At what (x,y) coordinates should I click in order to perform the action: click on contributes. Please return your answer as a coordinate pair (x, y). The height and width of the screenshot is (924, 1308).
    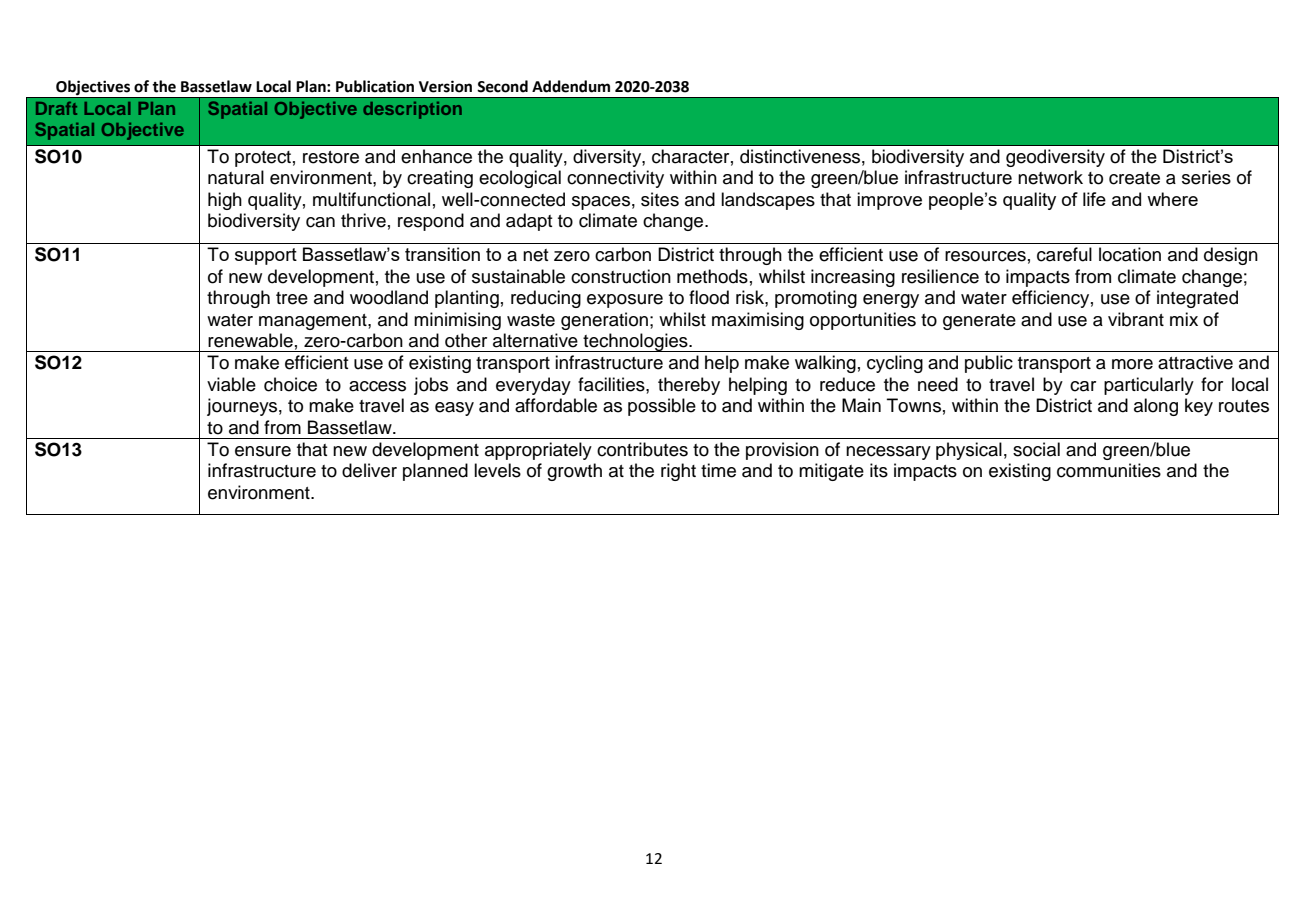
    Looking at the image, I should click on (642, 449).
